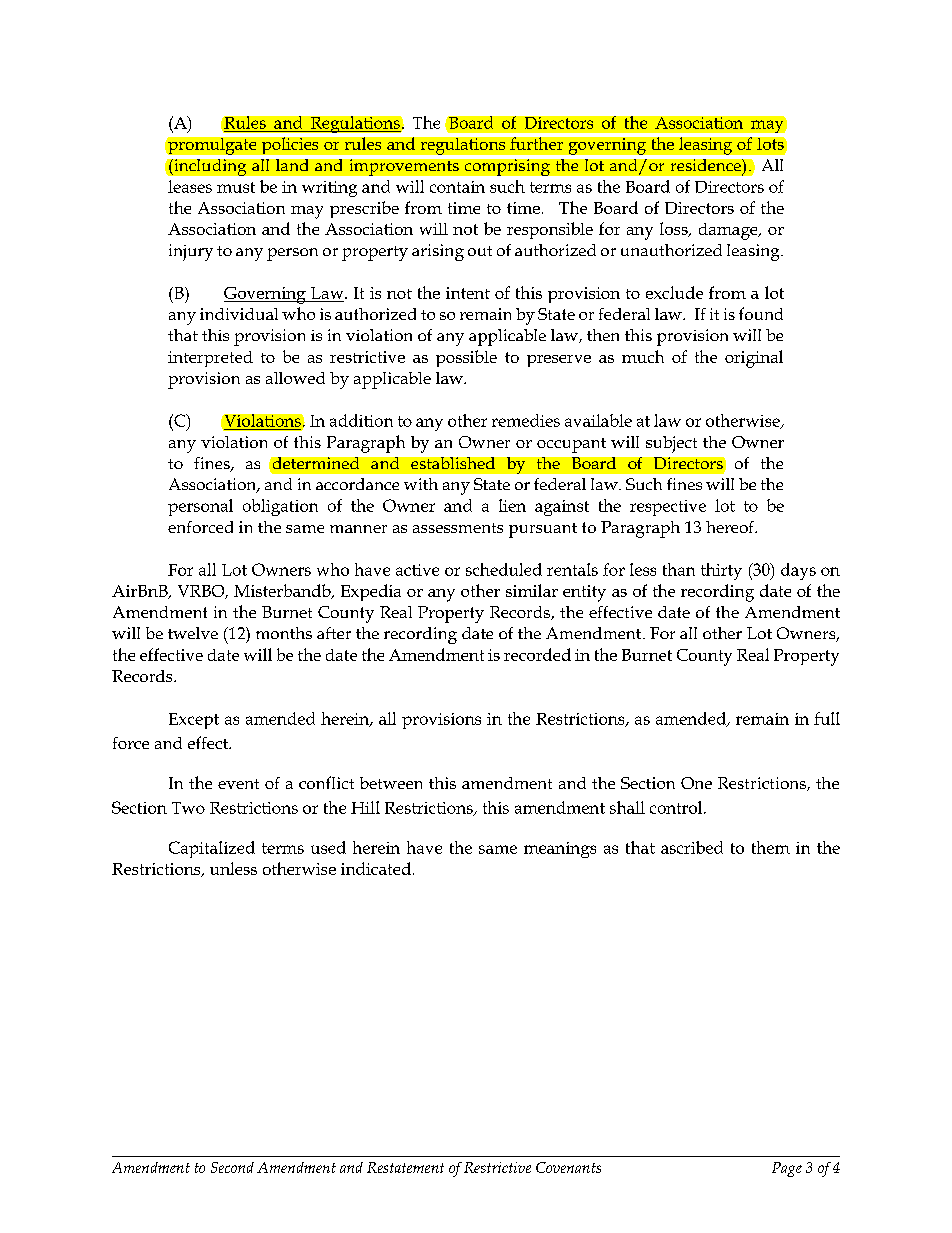 Image resolution: width=952 pixels, height=1233 pixels. Describe the element at coordinates (232, 1167) in the screenshot. I see `Second` at that location.
